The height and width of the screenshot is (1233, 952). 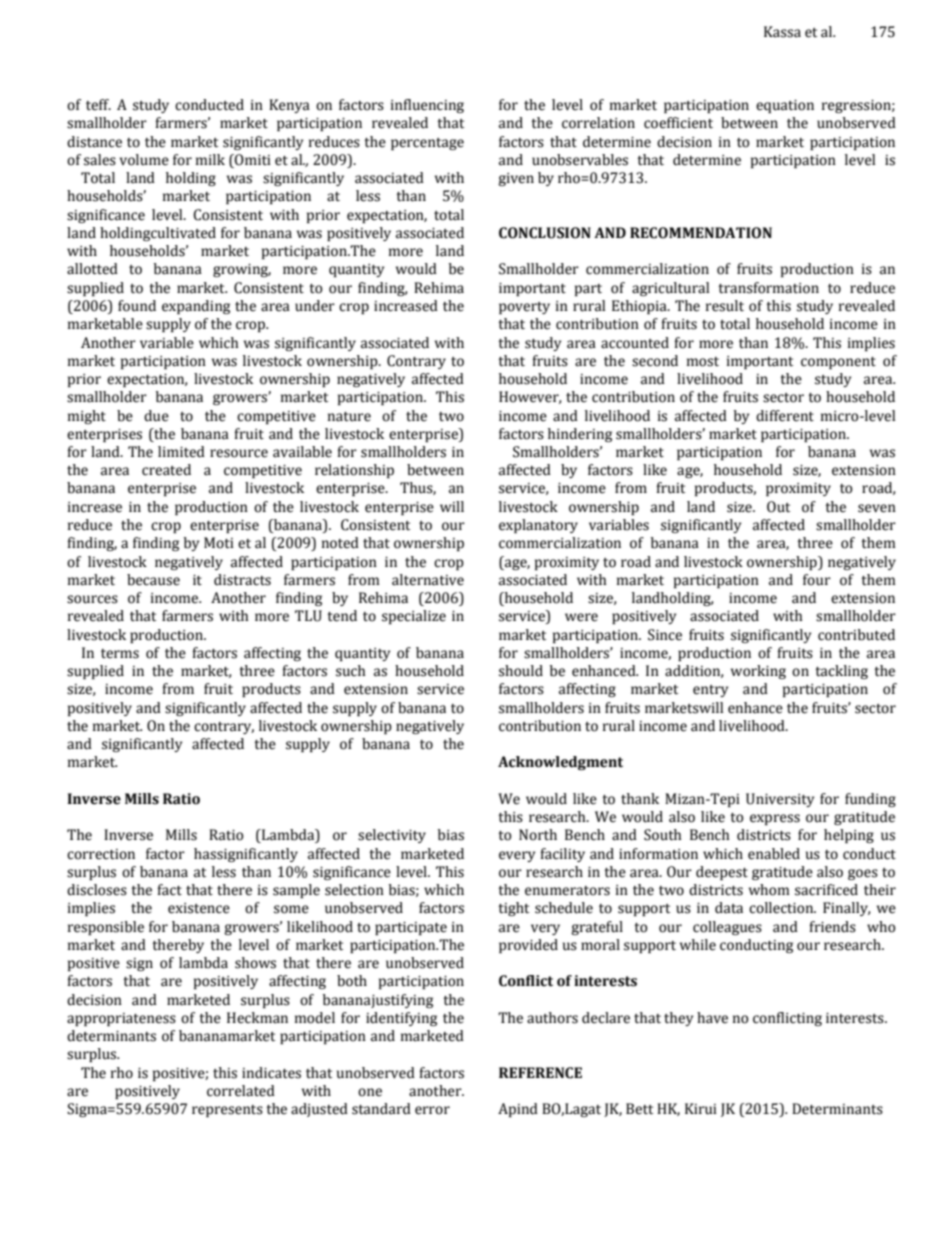 What do you see at coordinates (101, 854) in the screenshot?
I see `correction` at bounding box center [101, 854].
